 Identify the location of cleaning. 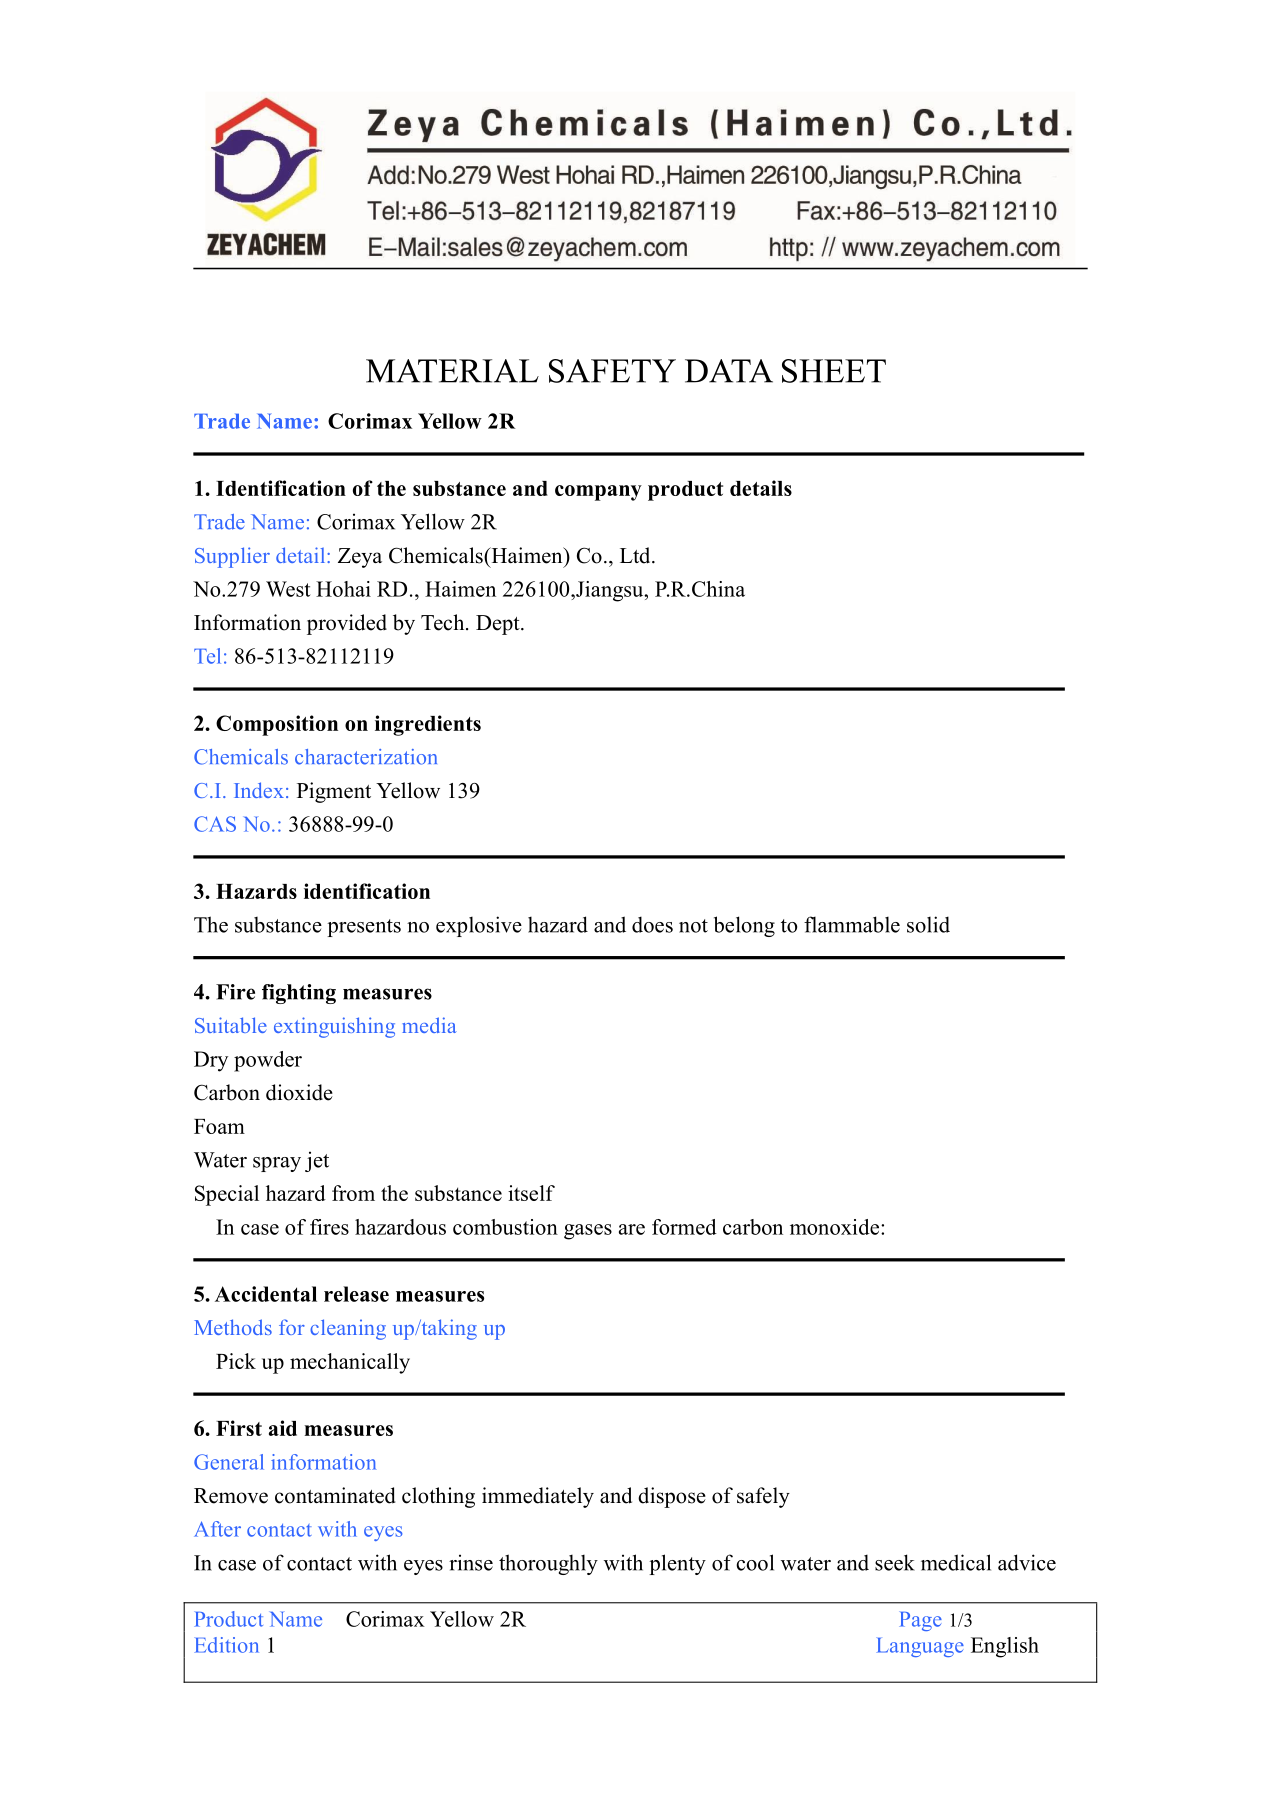
(348, 1329).
